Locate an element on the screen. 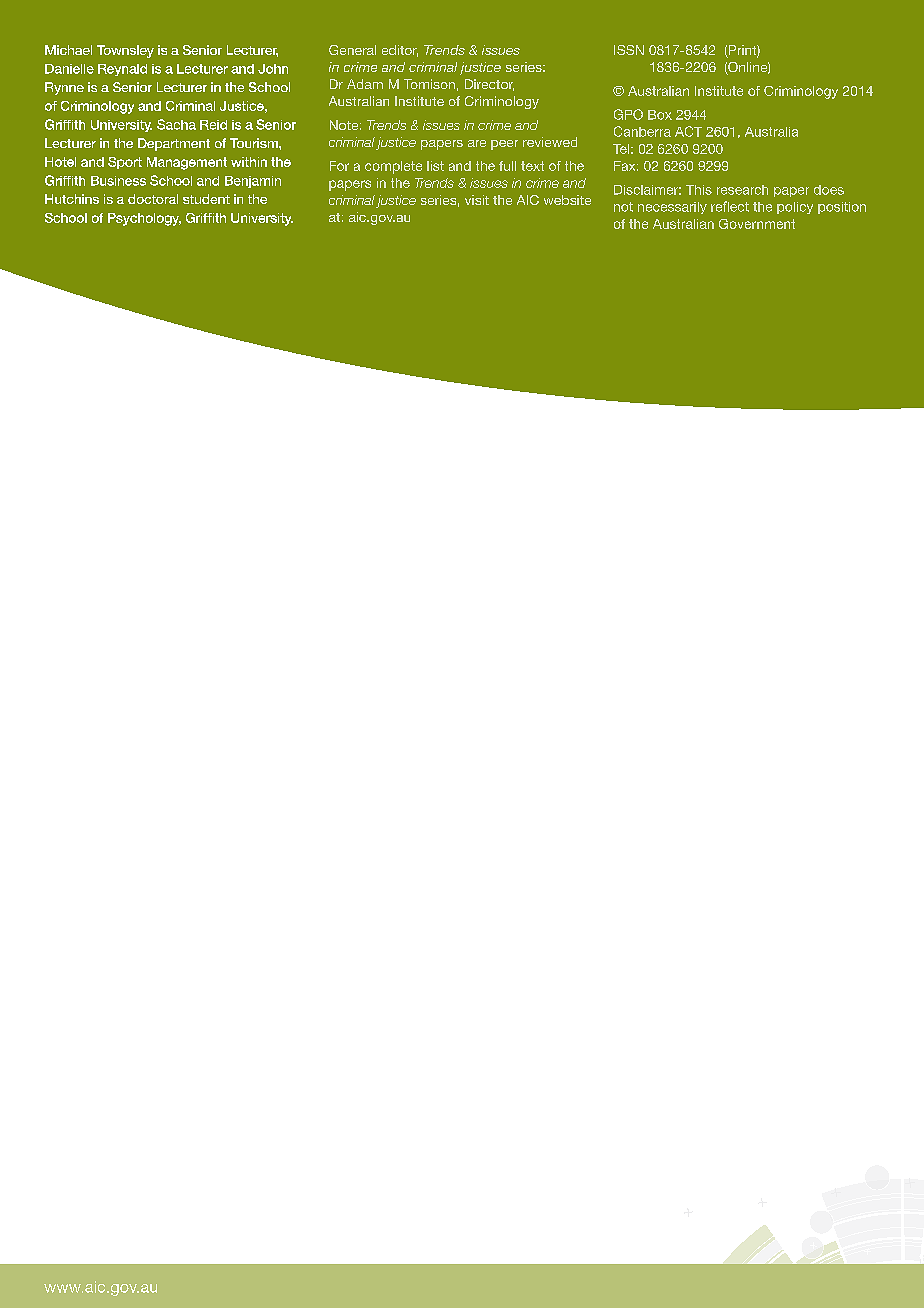 Image resolution: width=924 pixels, height=1308 pixels. ISSN is located at coordinates (629, 50).
